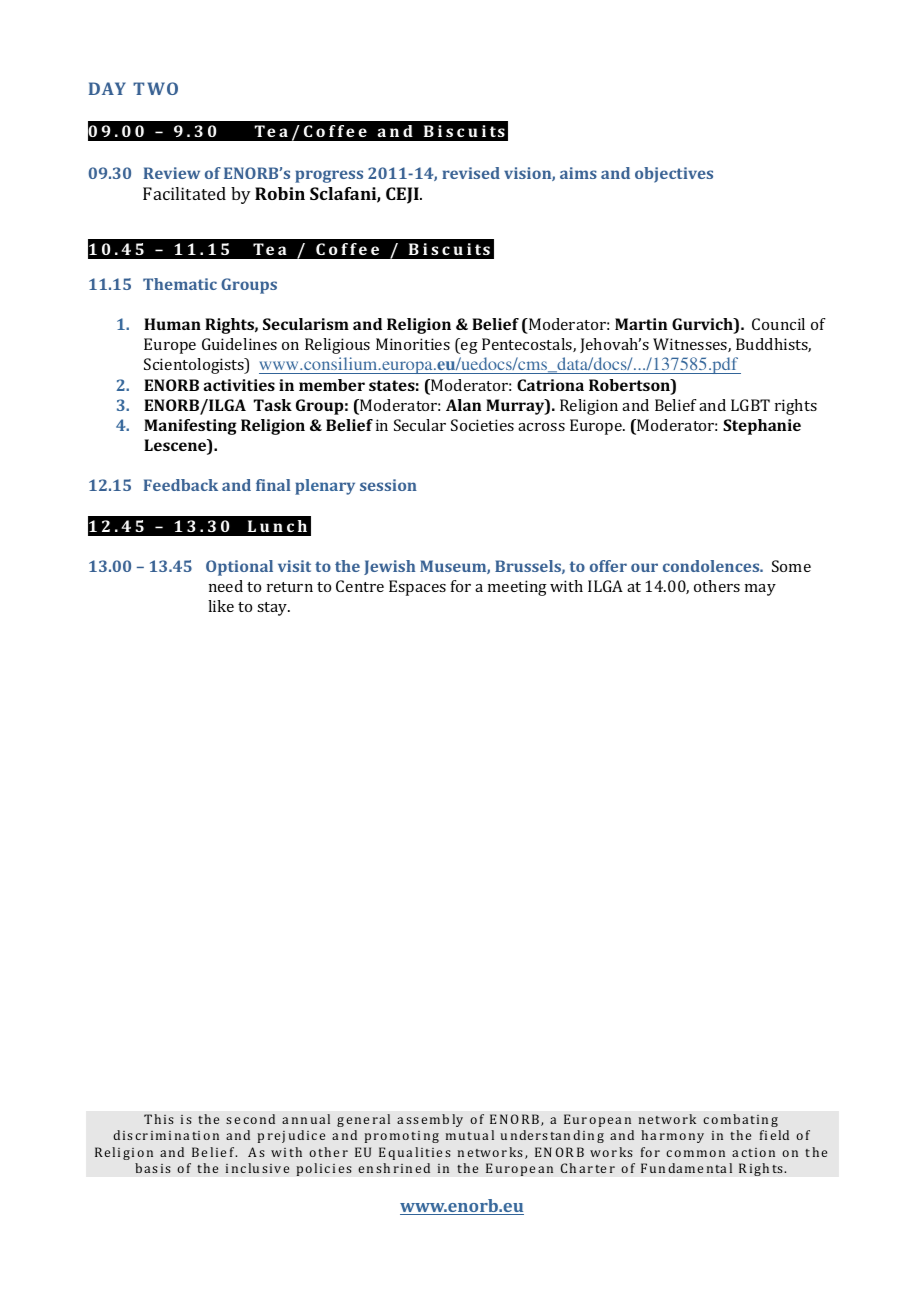 The image size is (924, 1308). Describe the element at coordinates (184, 193) in the document. I see `Facilitated` at that location.
